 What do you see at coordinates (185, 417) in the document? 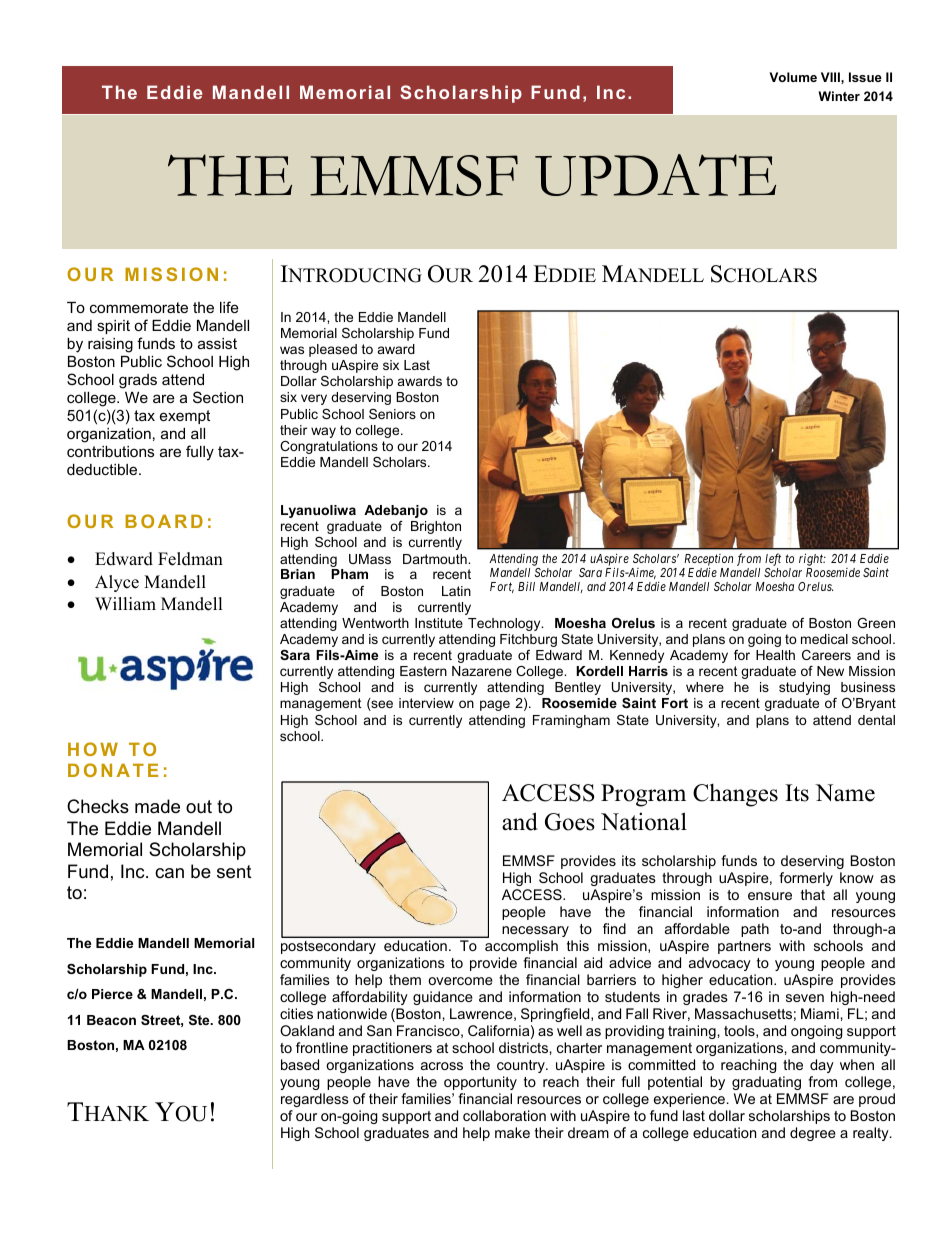
I see `exempt` at bounding box center [185, 417].
